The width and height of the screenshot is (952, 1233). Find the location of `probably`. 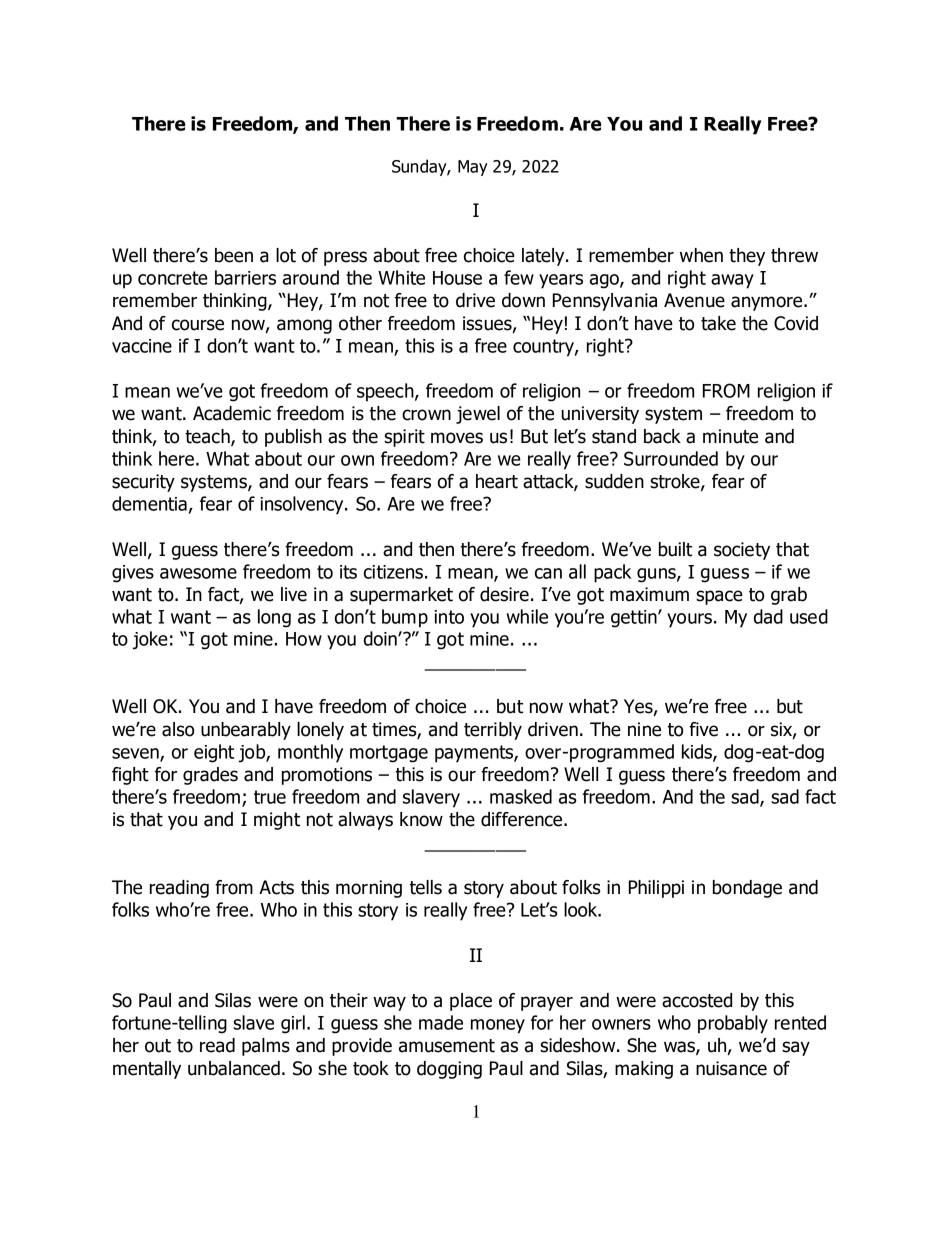

probably is located at coordinates (733, 1024).
